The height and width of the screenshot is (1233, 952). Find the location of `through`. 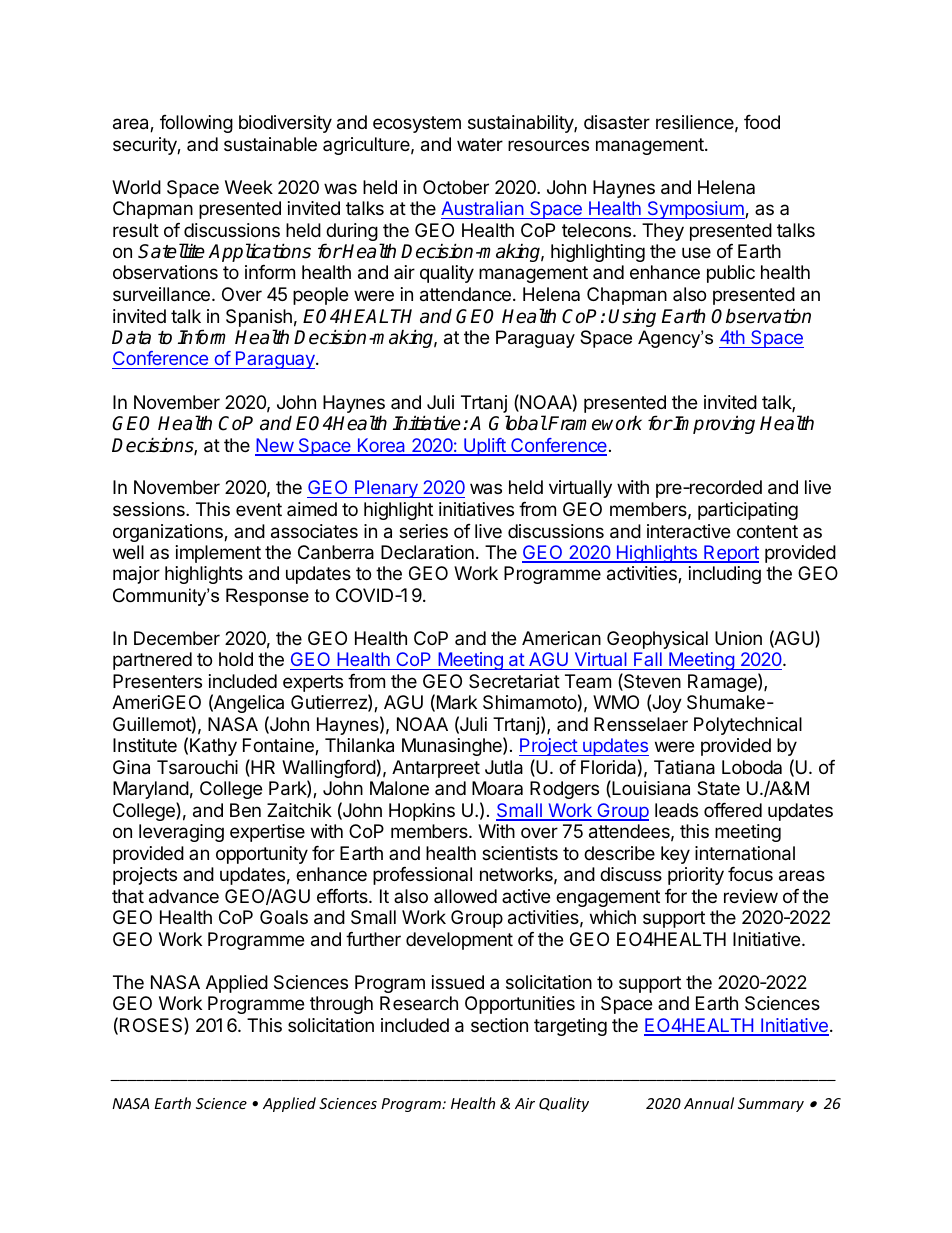

through is located at coordinates (341, 1005).
